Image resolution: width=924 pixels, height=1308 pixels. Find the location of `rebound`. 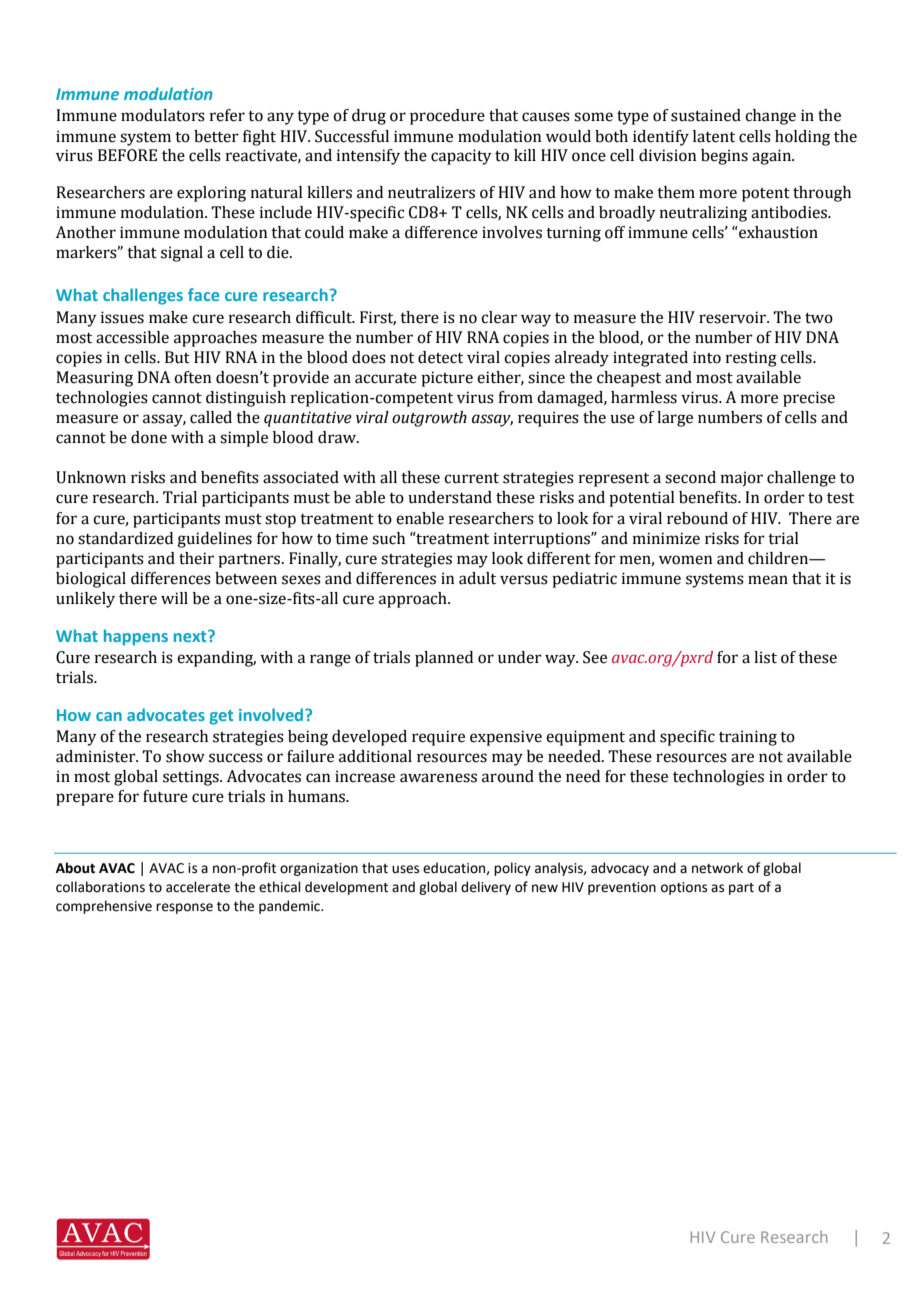

rebound is located at coordinates (697, 518).
